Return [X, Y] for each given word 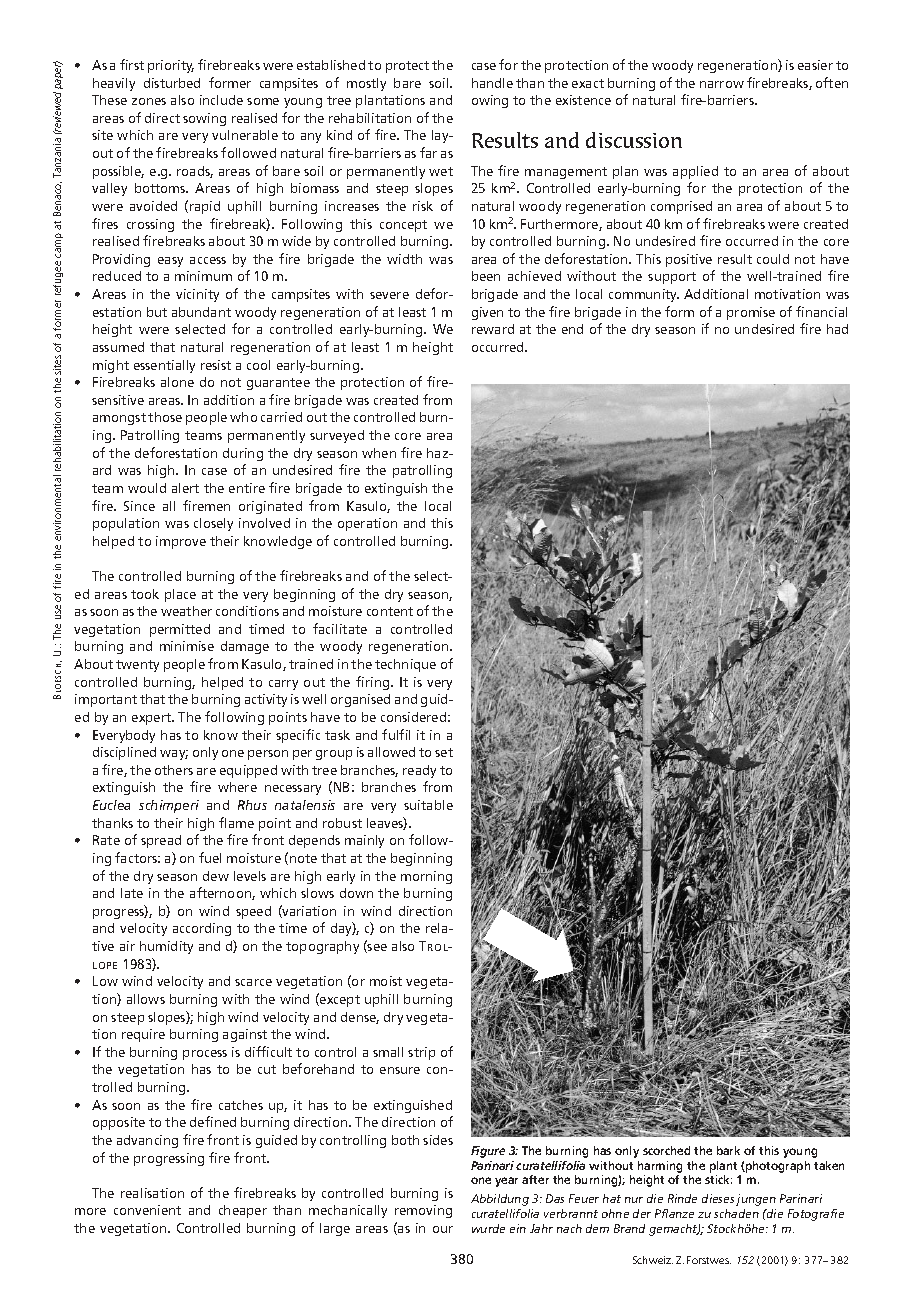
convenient [147, 1210]
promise [751, 313]
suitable [428, 805]
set [444, 752]
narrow [722, 84]
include [221, 100]
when [379, 453]
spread [161, 841]
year [506, 1182]
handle [492, 83]
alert [185, 488]
